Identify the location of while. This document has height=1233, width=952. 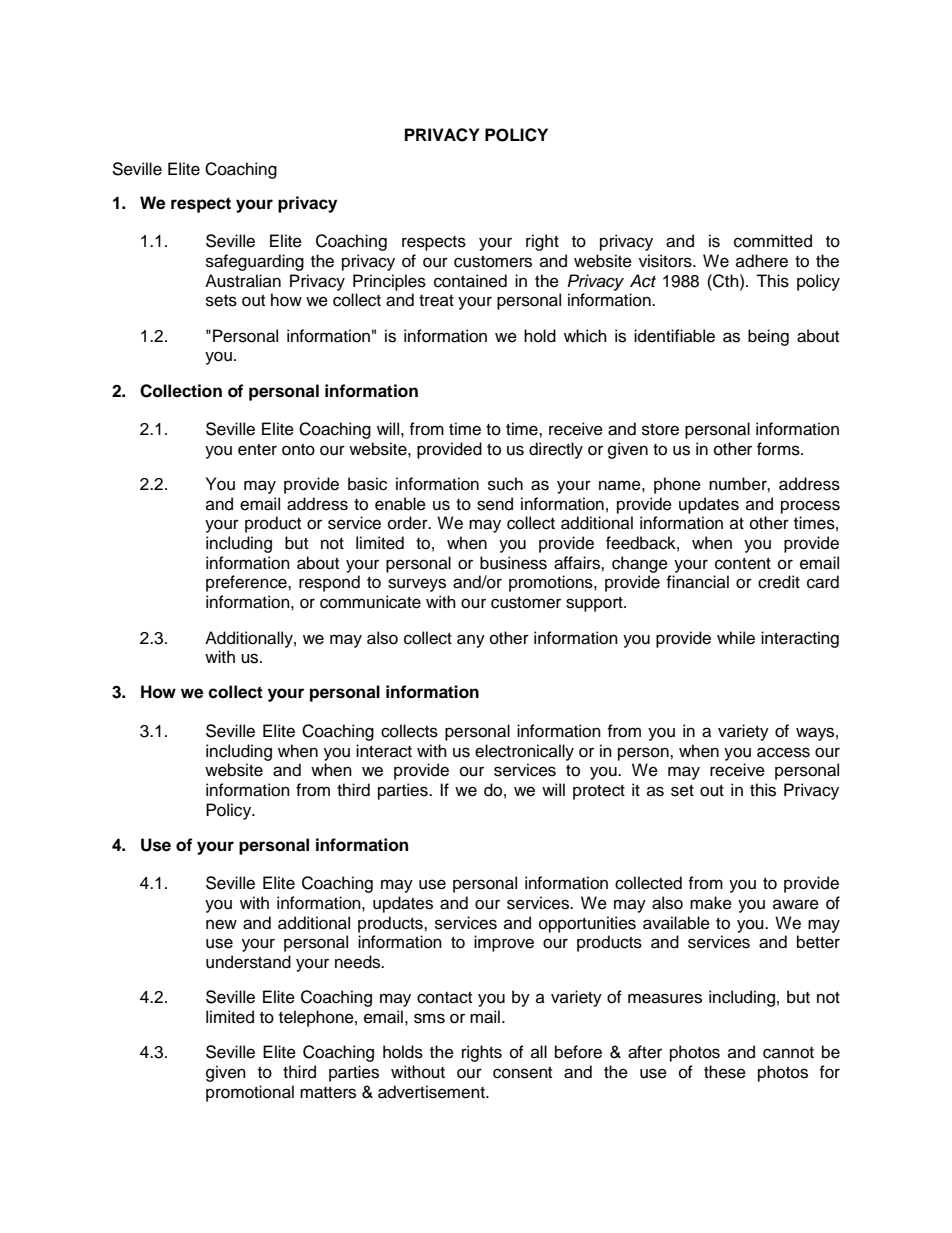
(736, 638).
